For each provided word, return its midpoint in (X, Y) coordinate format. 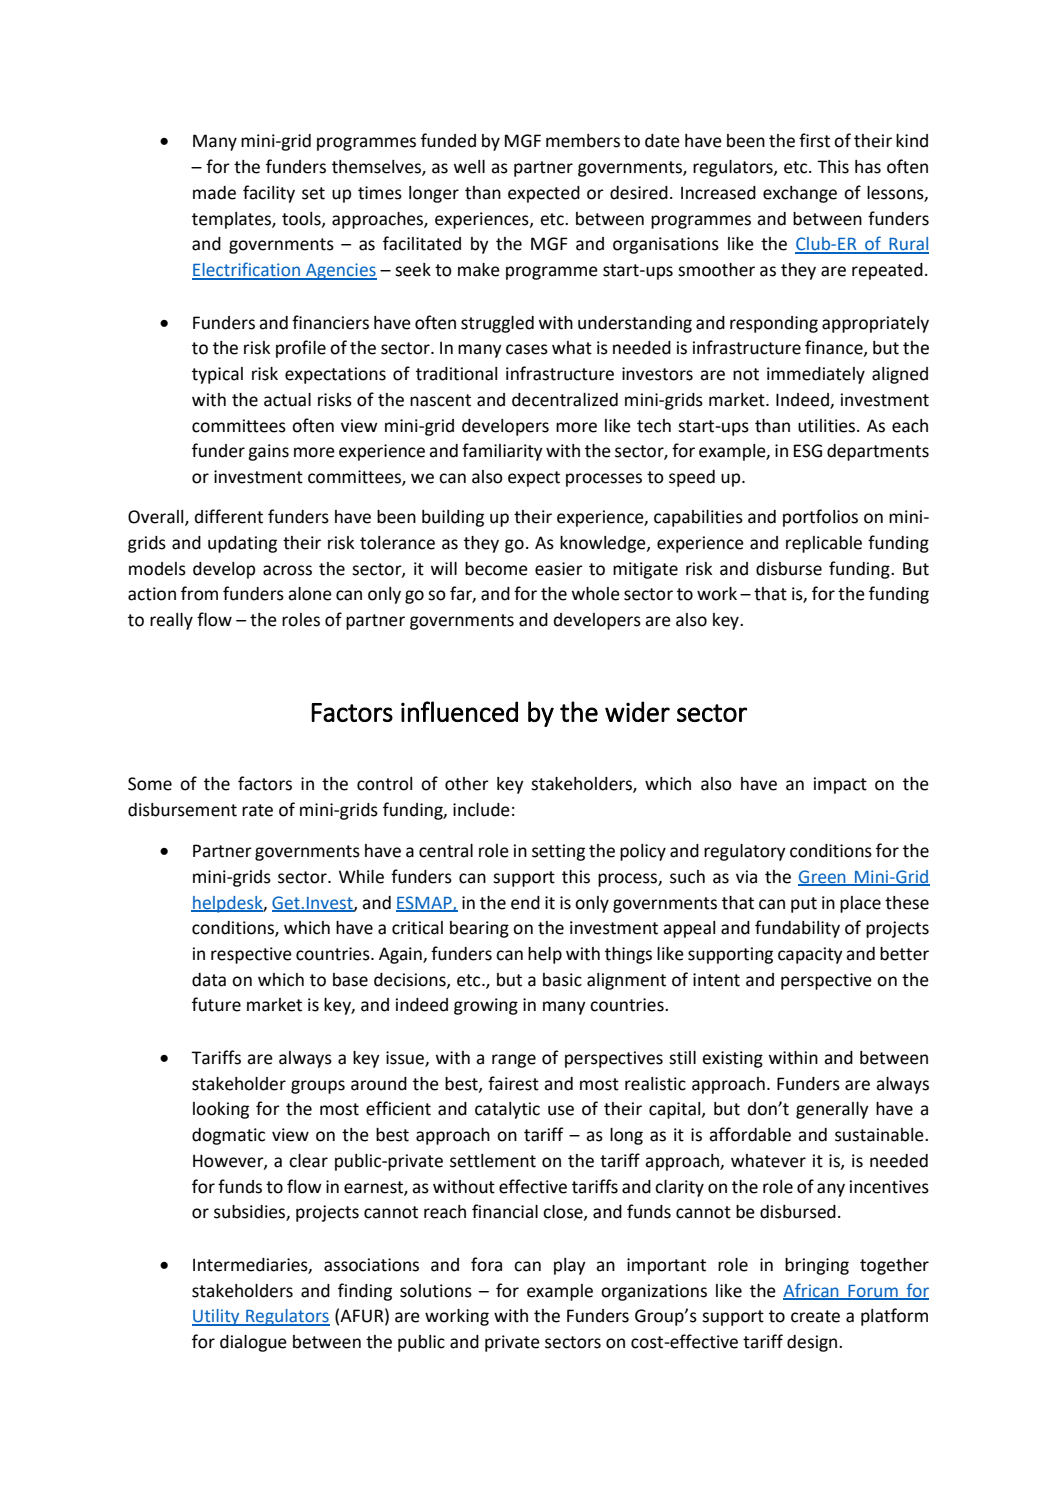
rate (257, 810)
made (214, 193)
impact (840, 785)
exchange (800, 194)
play (570, 1266)
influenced (459, 711)
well (469, 167)
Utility (217, 1317)
